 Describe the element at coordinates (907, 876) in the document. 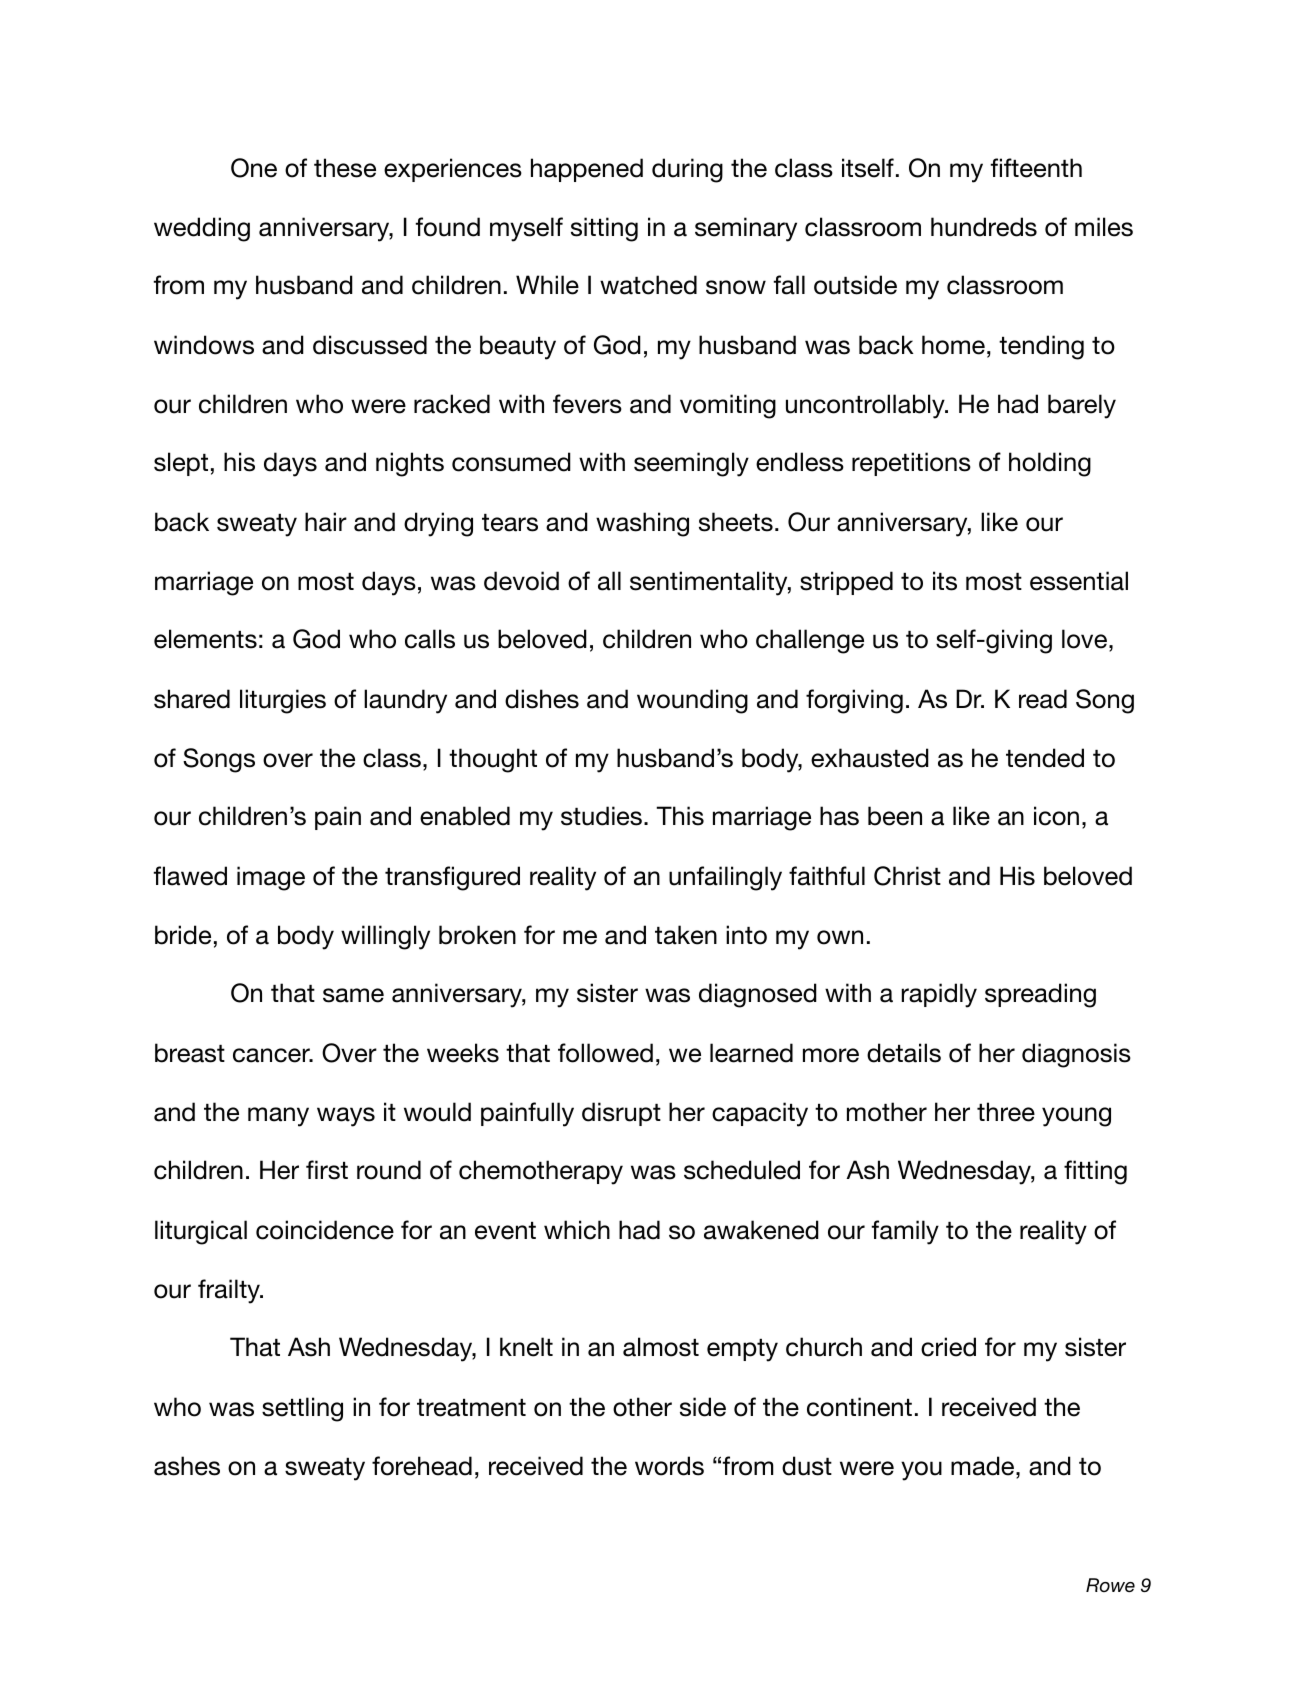

I see `Christ` at that location.
